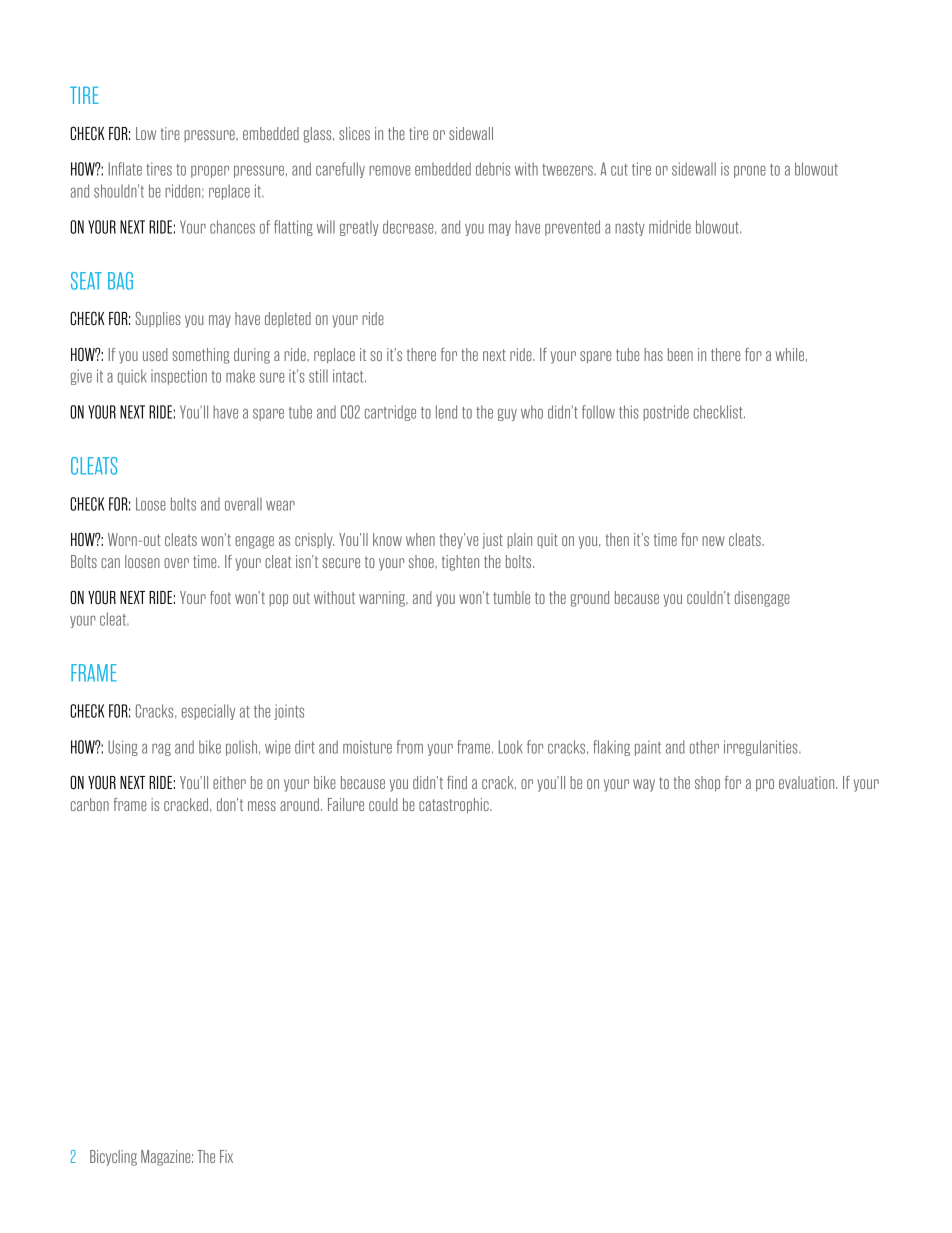 The image size is (952, 1233). Describe the element at coordinates (220, 597) in the screenshot. I see `foot` at that location.
